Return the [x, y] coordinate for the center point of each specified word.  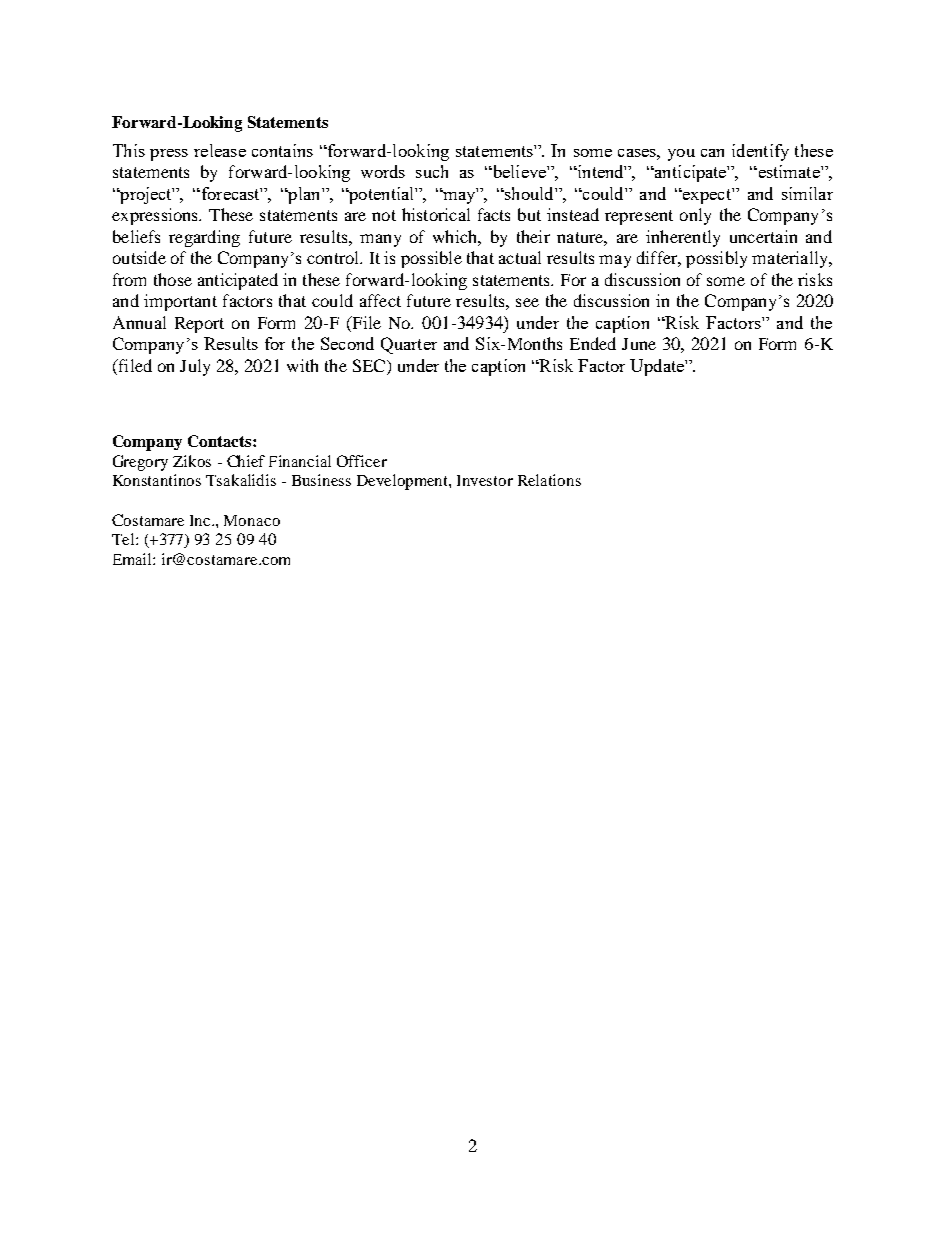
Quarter [409, 345]
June [639, 344]
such [432, 171]
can [712, 153]
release [220, 150]
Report [199, 325]
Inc [201, 520]
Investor [485, 480]
